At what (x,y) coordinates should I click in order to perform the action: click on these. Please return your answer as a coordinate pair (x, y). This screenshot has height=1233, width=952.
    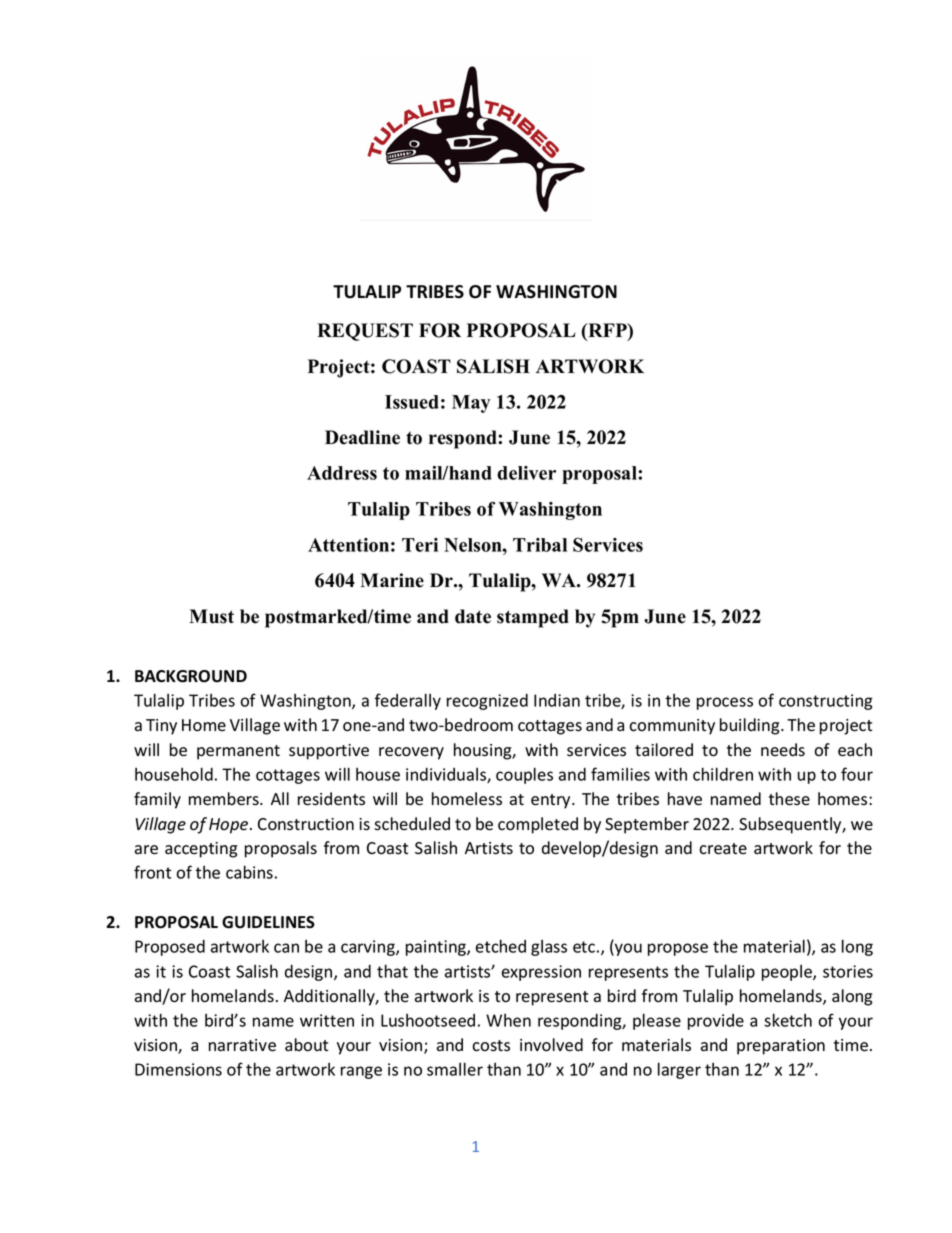
    Looking at the image, I should click on (789, 799).
